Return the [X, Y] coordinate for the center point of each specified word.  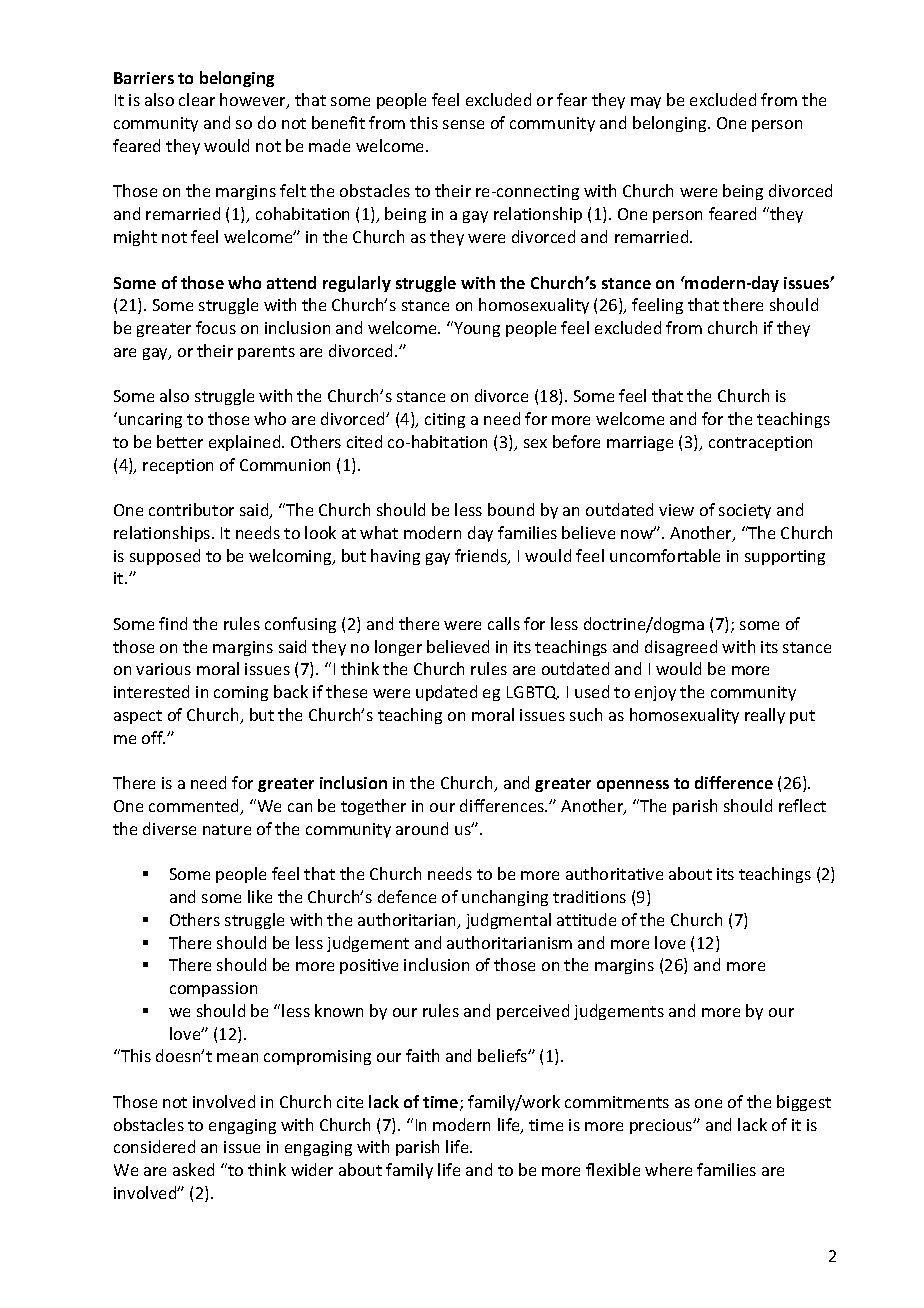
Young [476, 329]
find [173, 623]
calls [504, 623]
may [646, 103]
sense [463, 124]
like [260, 896]
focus [216, 327]
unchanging [505, 898]
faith [422, 1055]
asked [193, 1169]
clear [197, 99]
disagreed [681, 648]
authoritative [614, 873]
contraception [760, 443]
